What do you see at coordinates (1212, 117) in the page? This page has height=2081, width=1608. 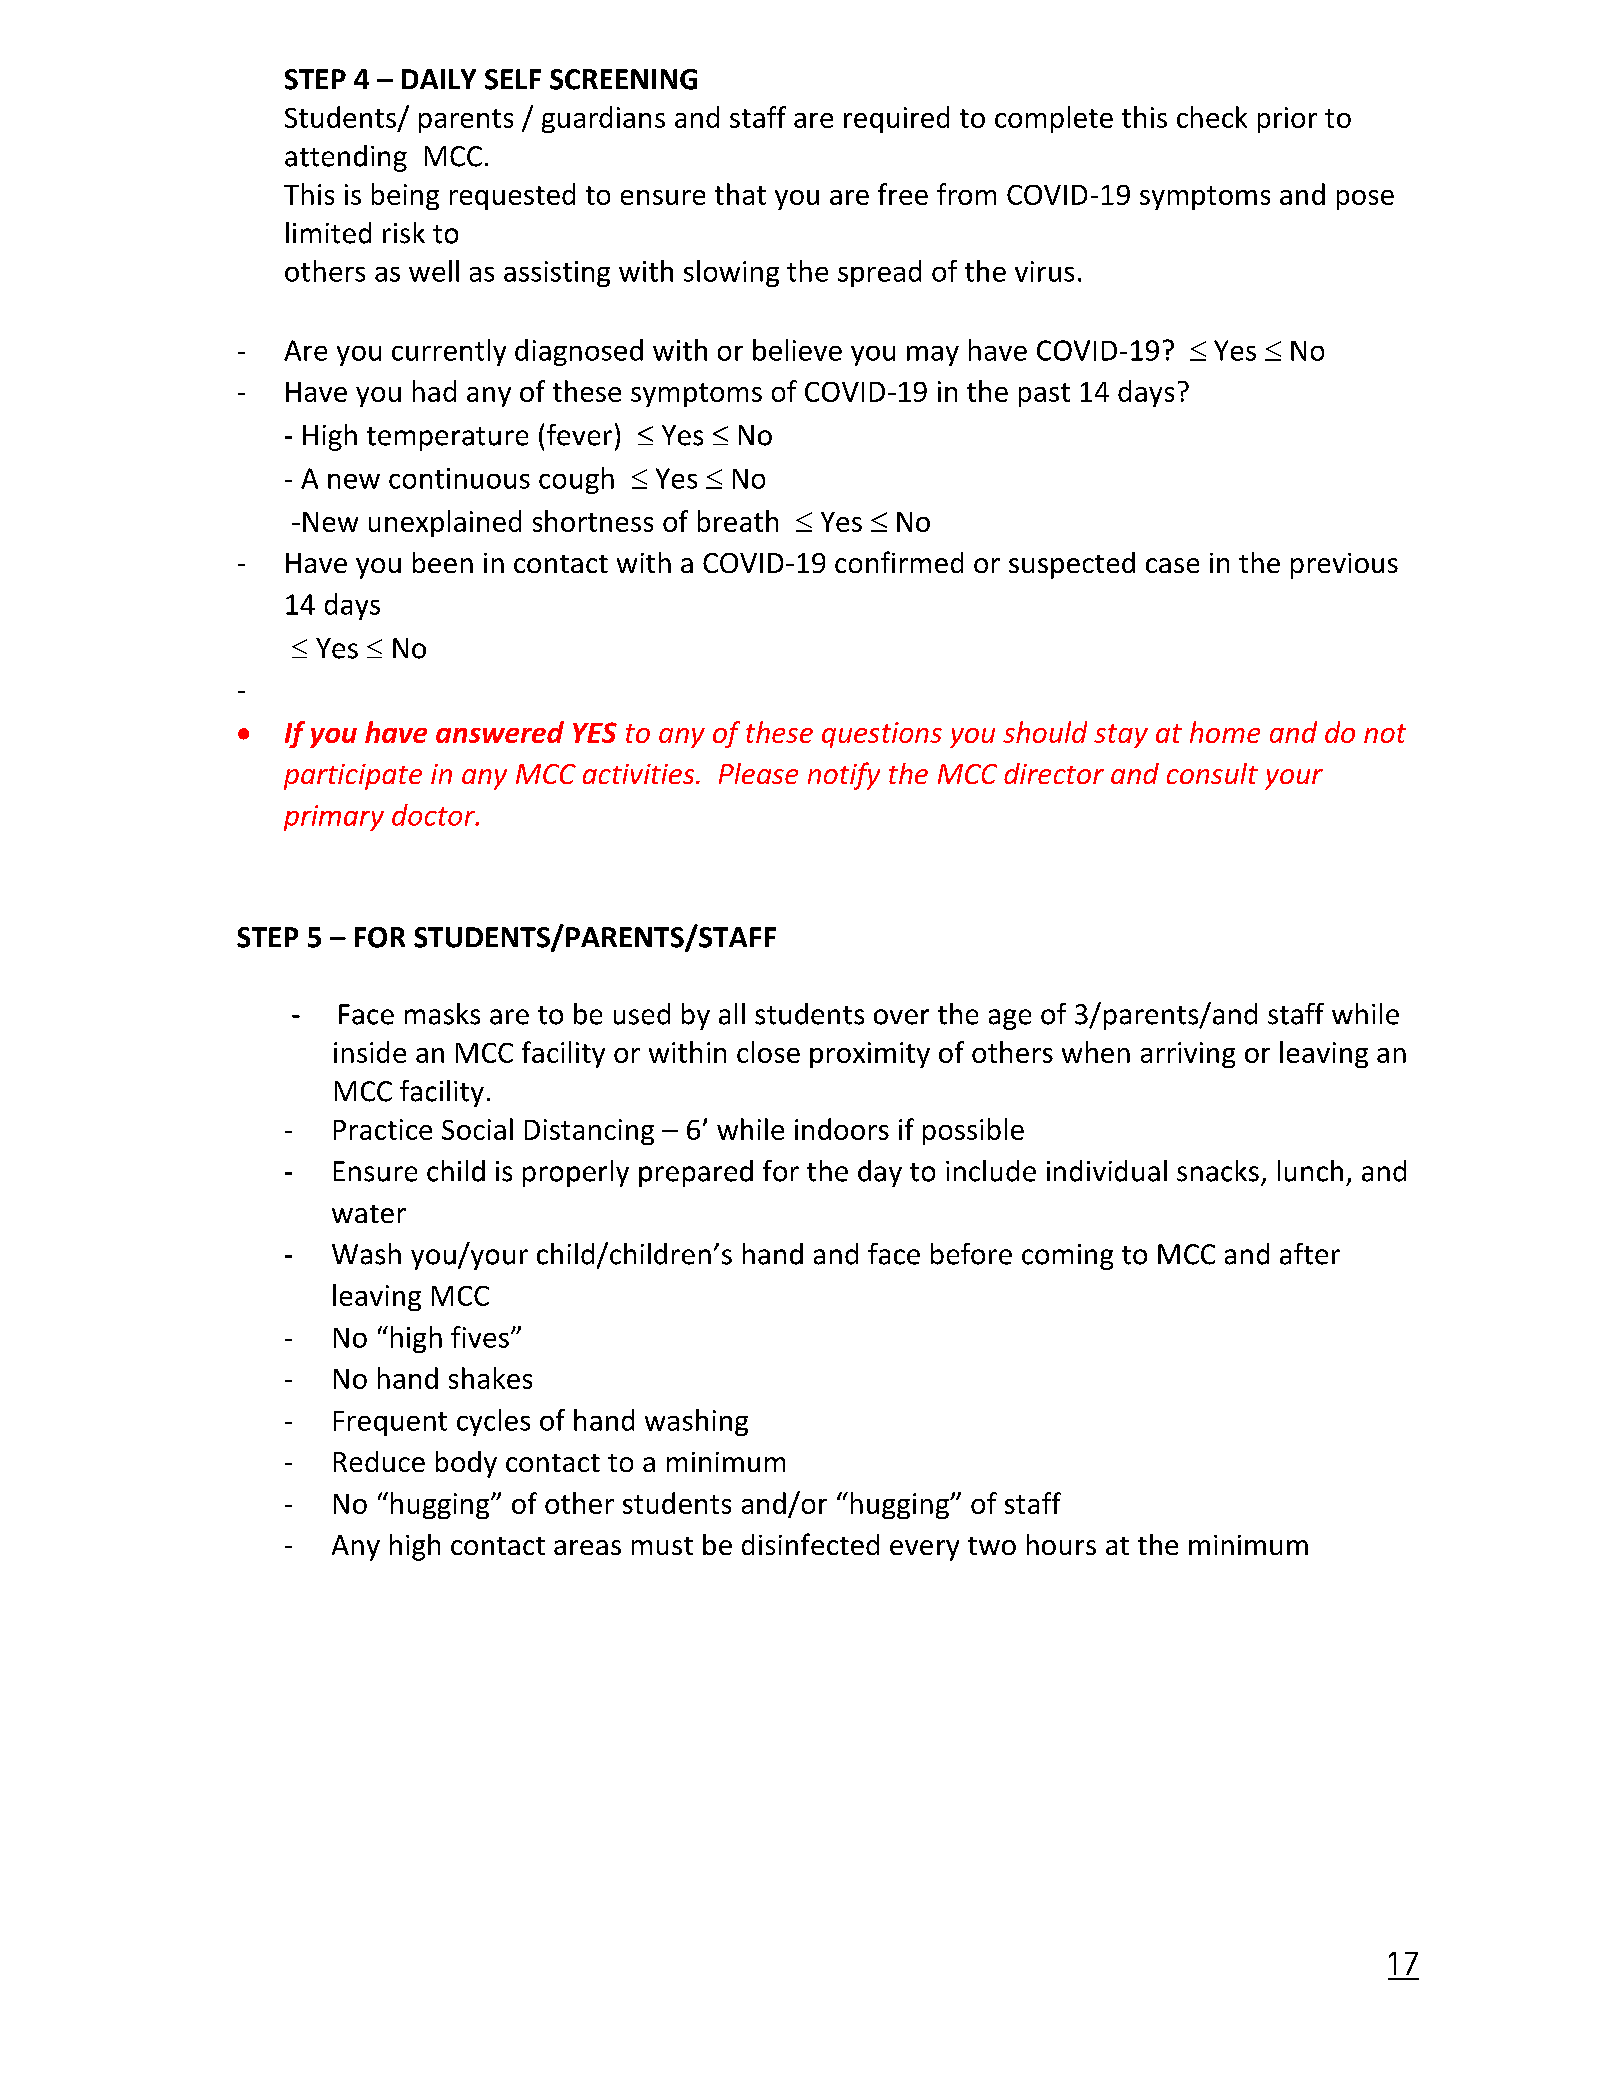 I see `check` at bounding box center [1212, 117].
